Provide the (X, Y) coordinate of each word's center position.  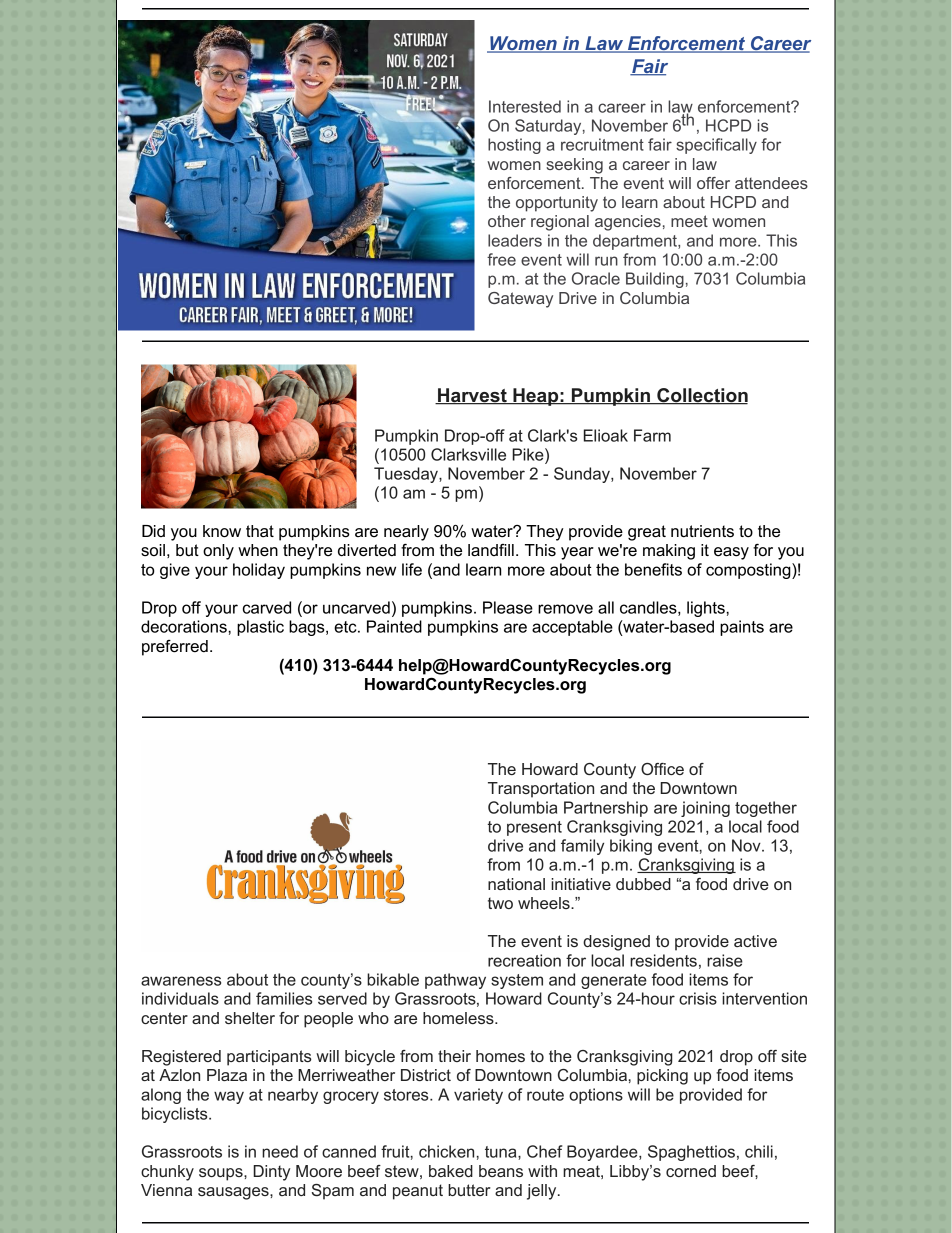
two (500, 903)
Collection (701, 396)
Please (508, 607)
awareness (181, 981)
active (755, 941)
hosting (514, 146)
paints (742, 628)
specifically (716, 146)
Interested (525, 106)
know (222, 531)
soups (222, 1174)
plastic (260, 628)
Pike (529, 454)
